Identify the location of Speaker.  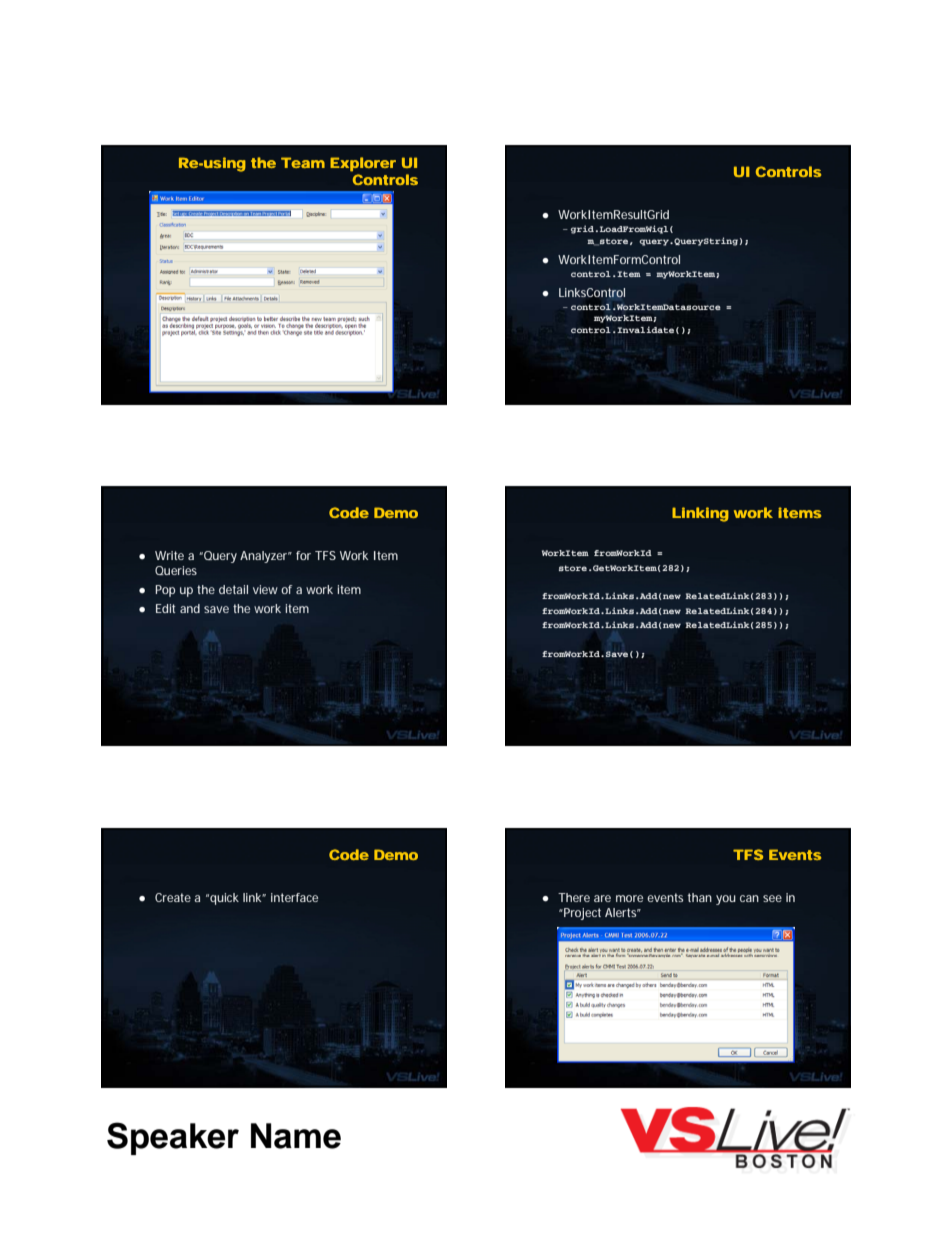
(173, 1138).
